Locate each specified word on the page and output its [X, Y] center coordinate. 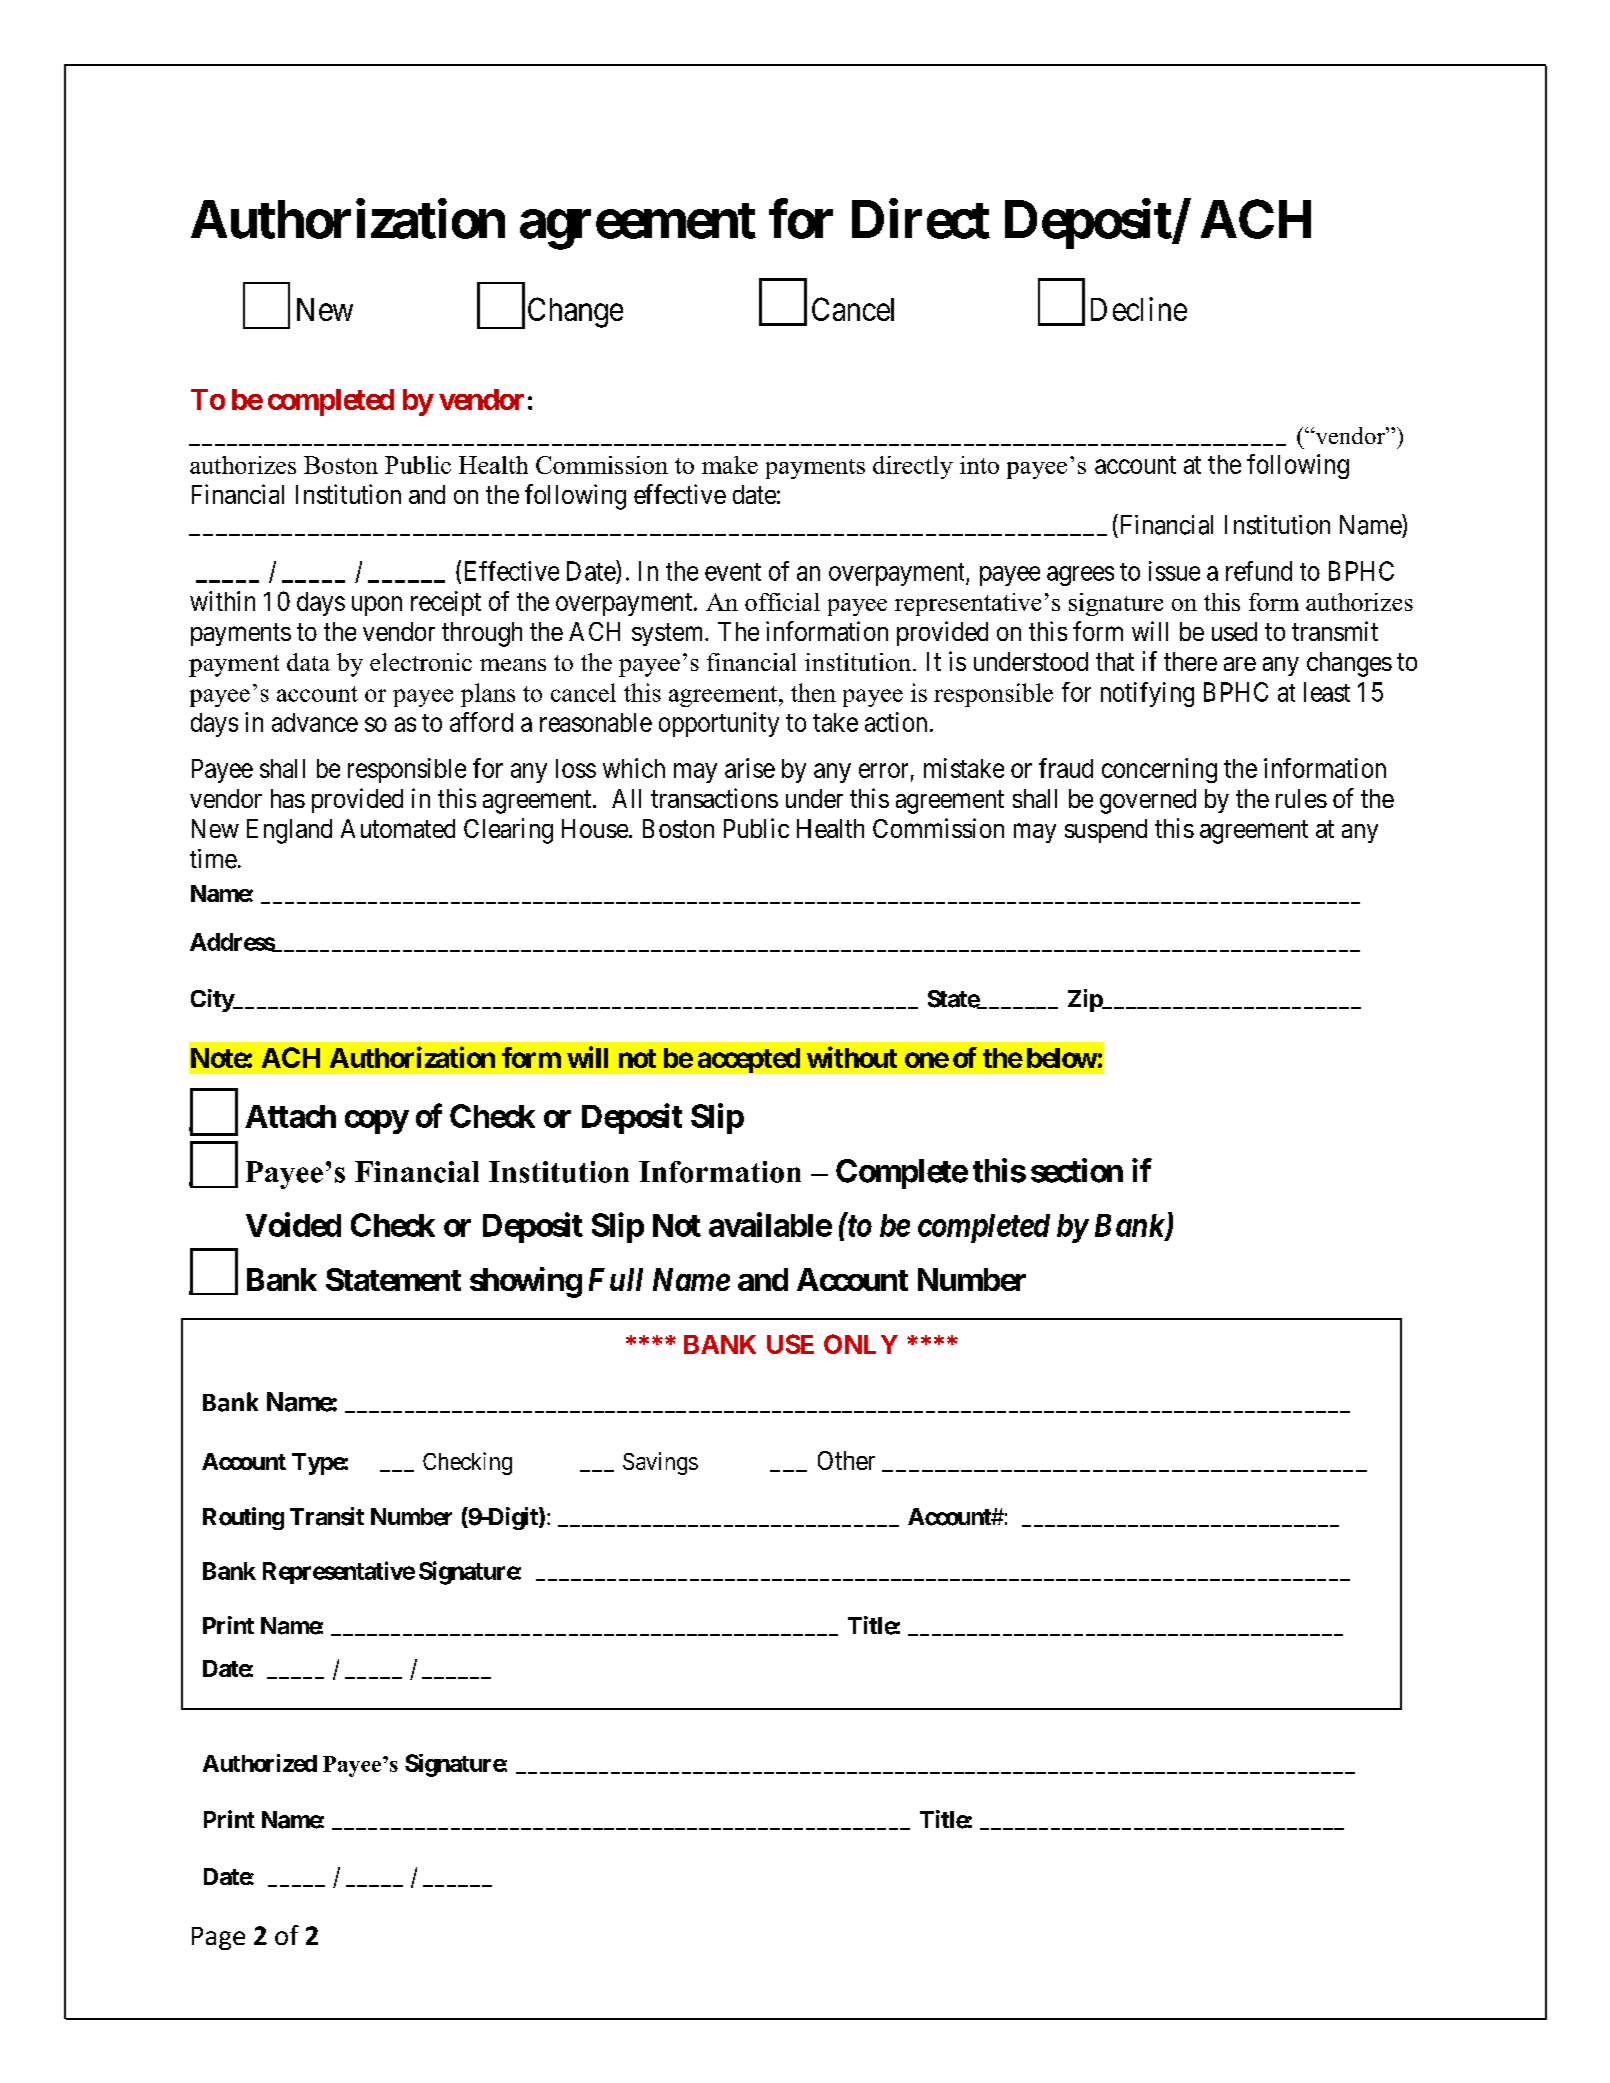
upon [377, 606]
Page [218, 1938]
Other [846, 1460]
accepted [749, 1060]
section [1077, 1170]
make [730, 465]
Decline [1139, 309]
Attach [290, 1116]
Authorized [260, 1763]
